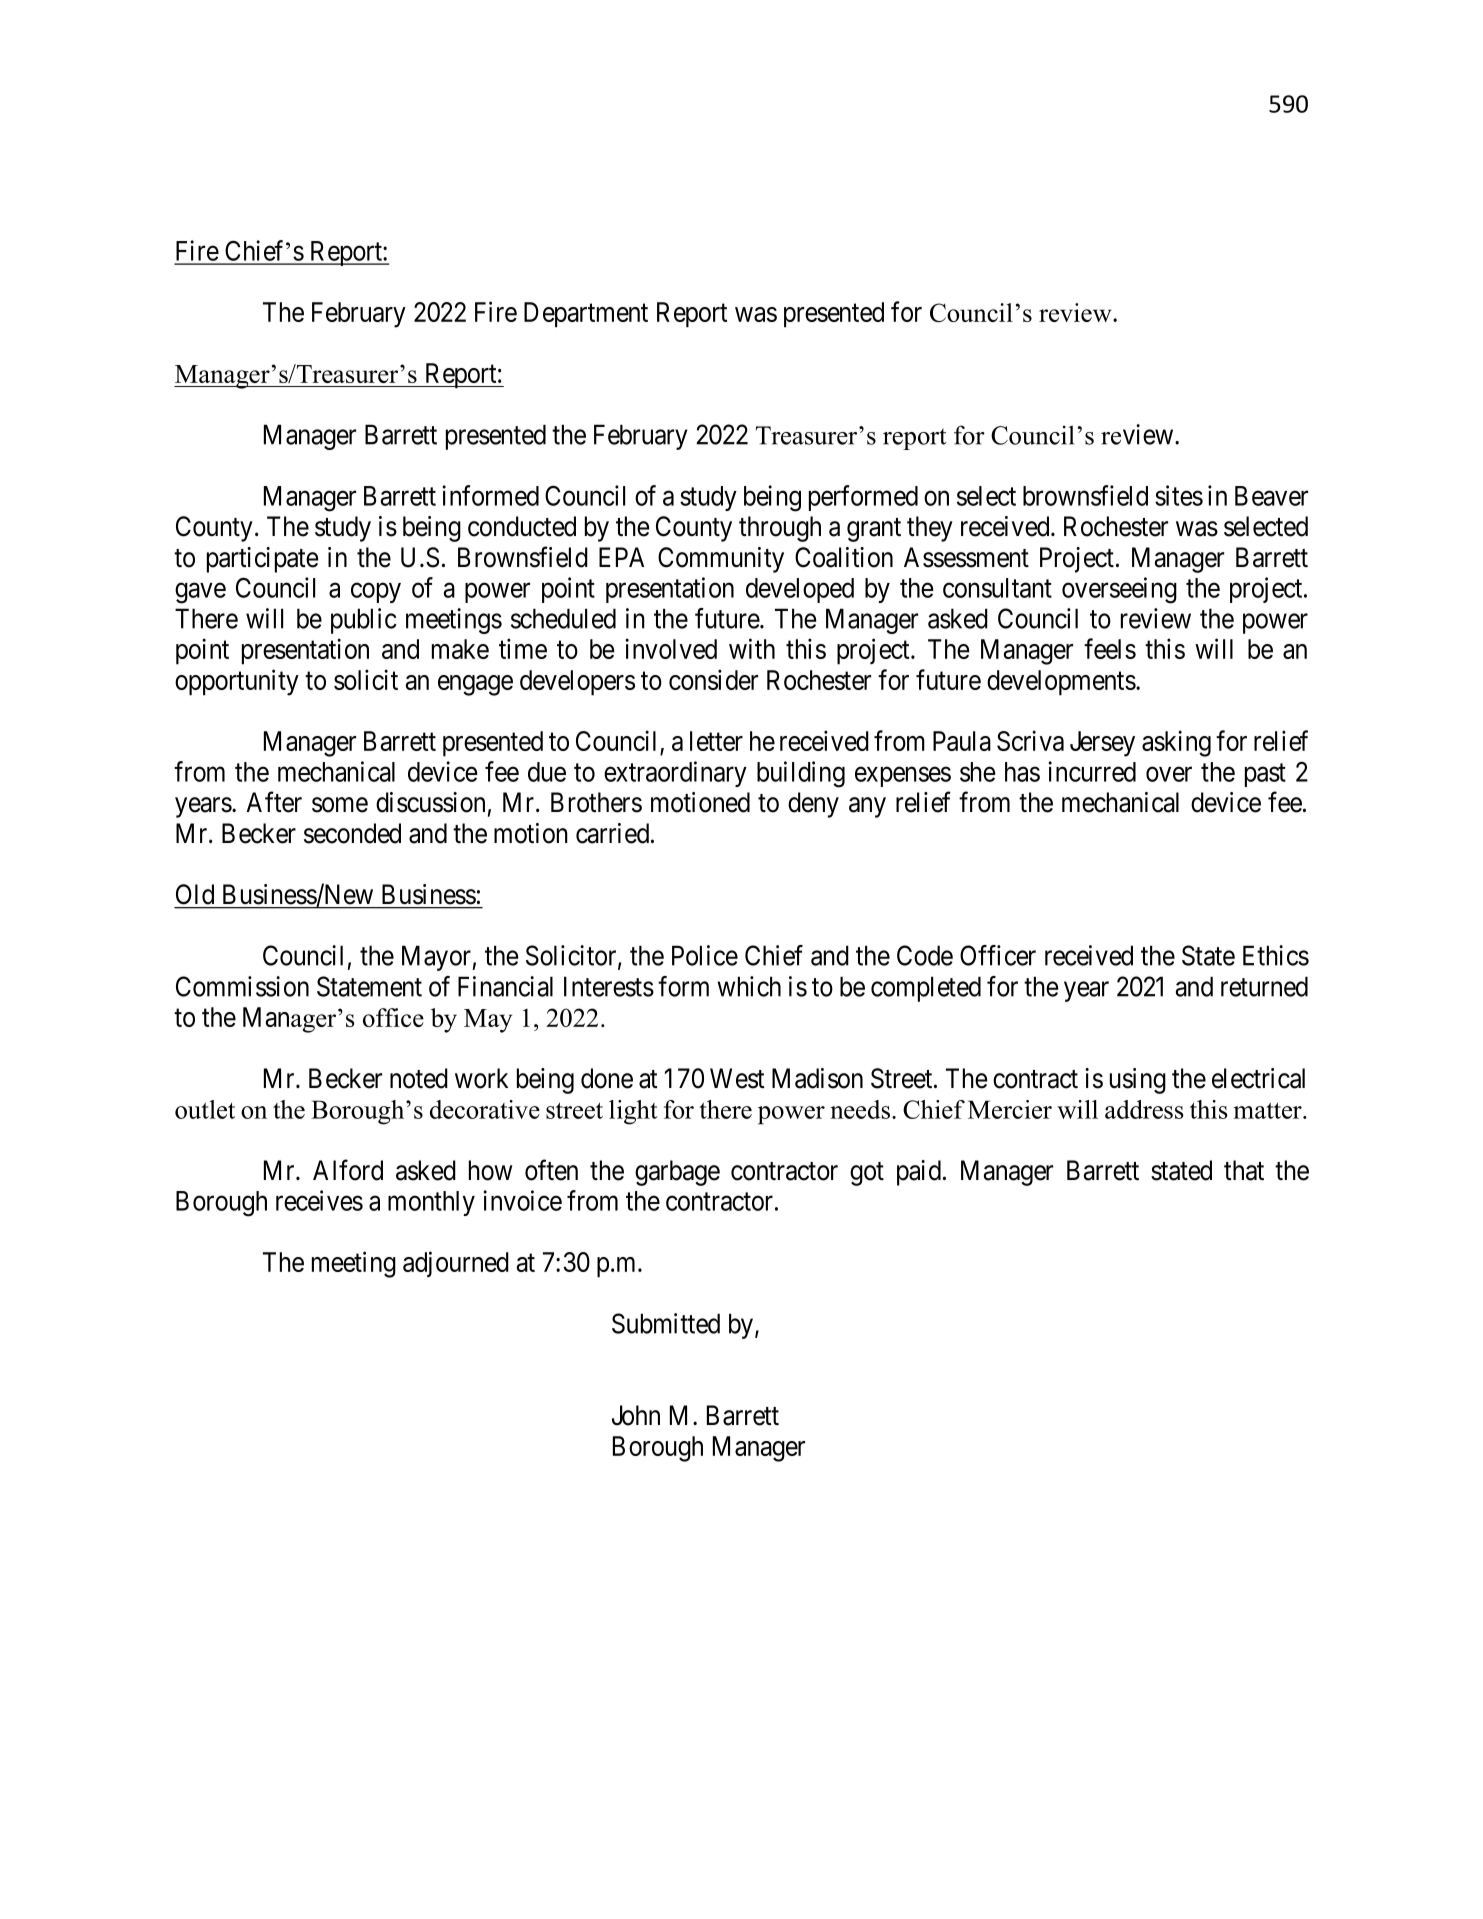  I want to click on Alford, so click(348, 1170).
